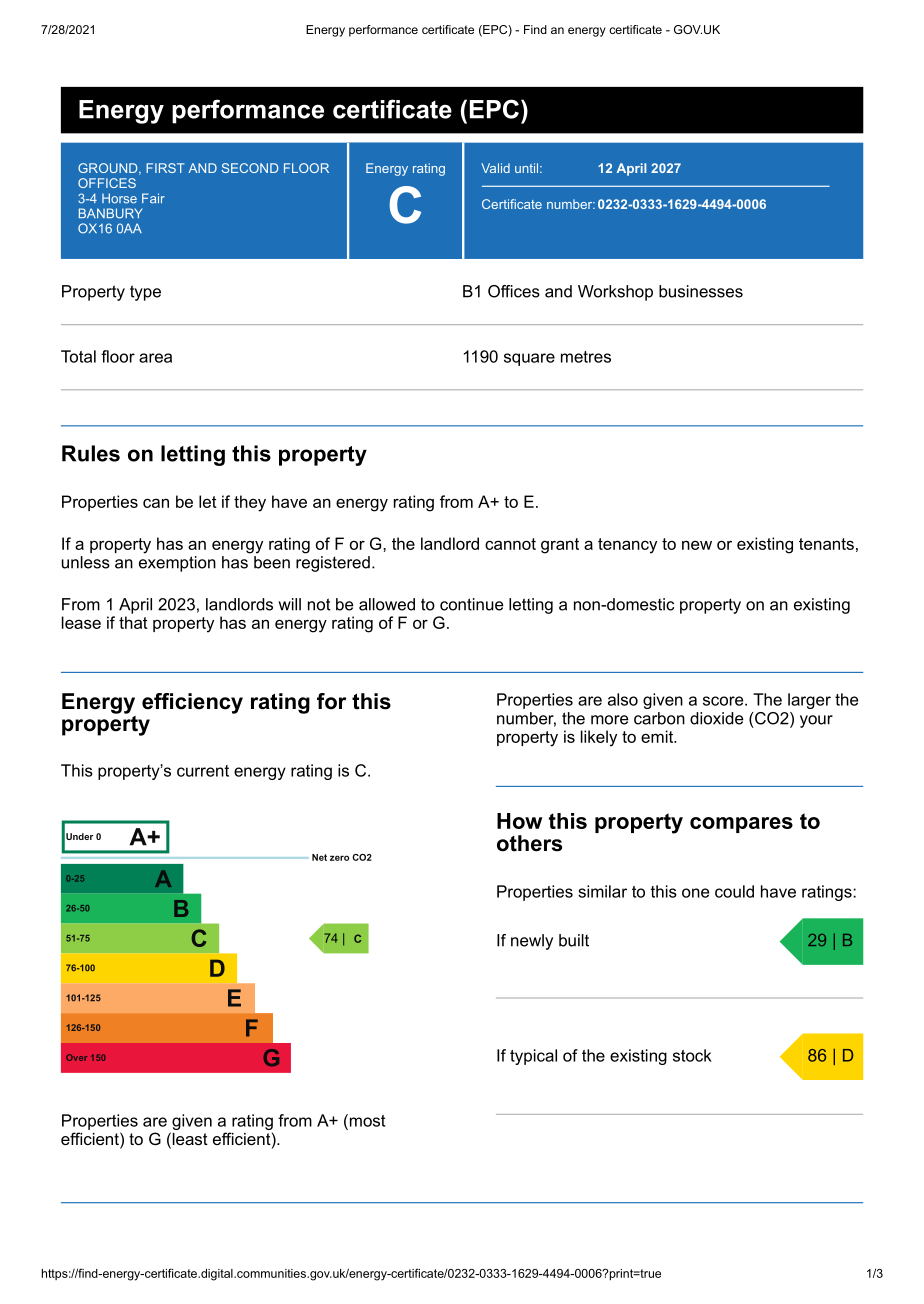 This screenshot has width=924, height=1304. I want to click on most, so click(366, 1120).
